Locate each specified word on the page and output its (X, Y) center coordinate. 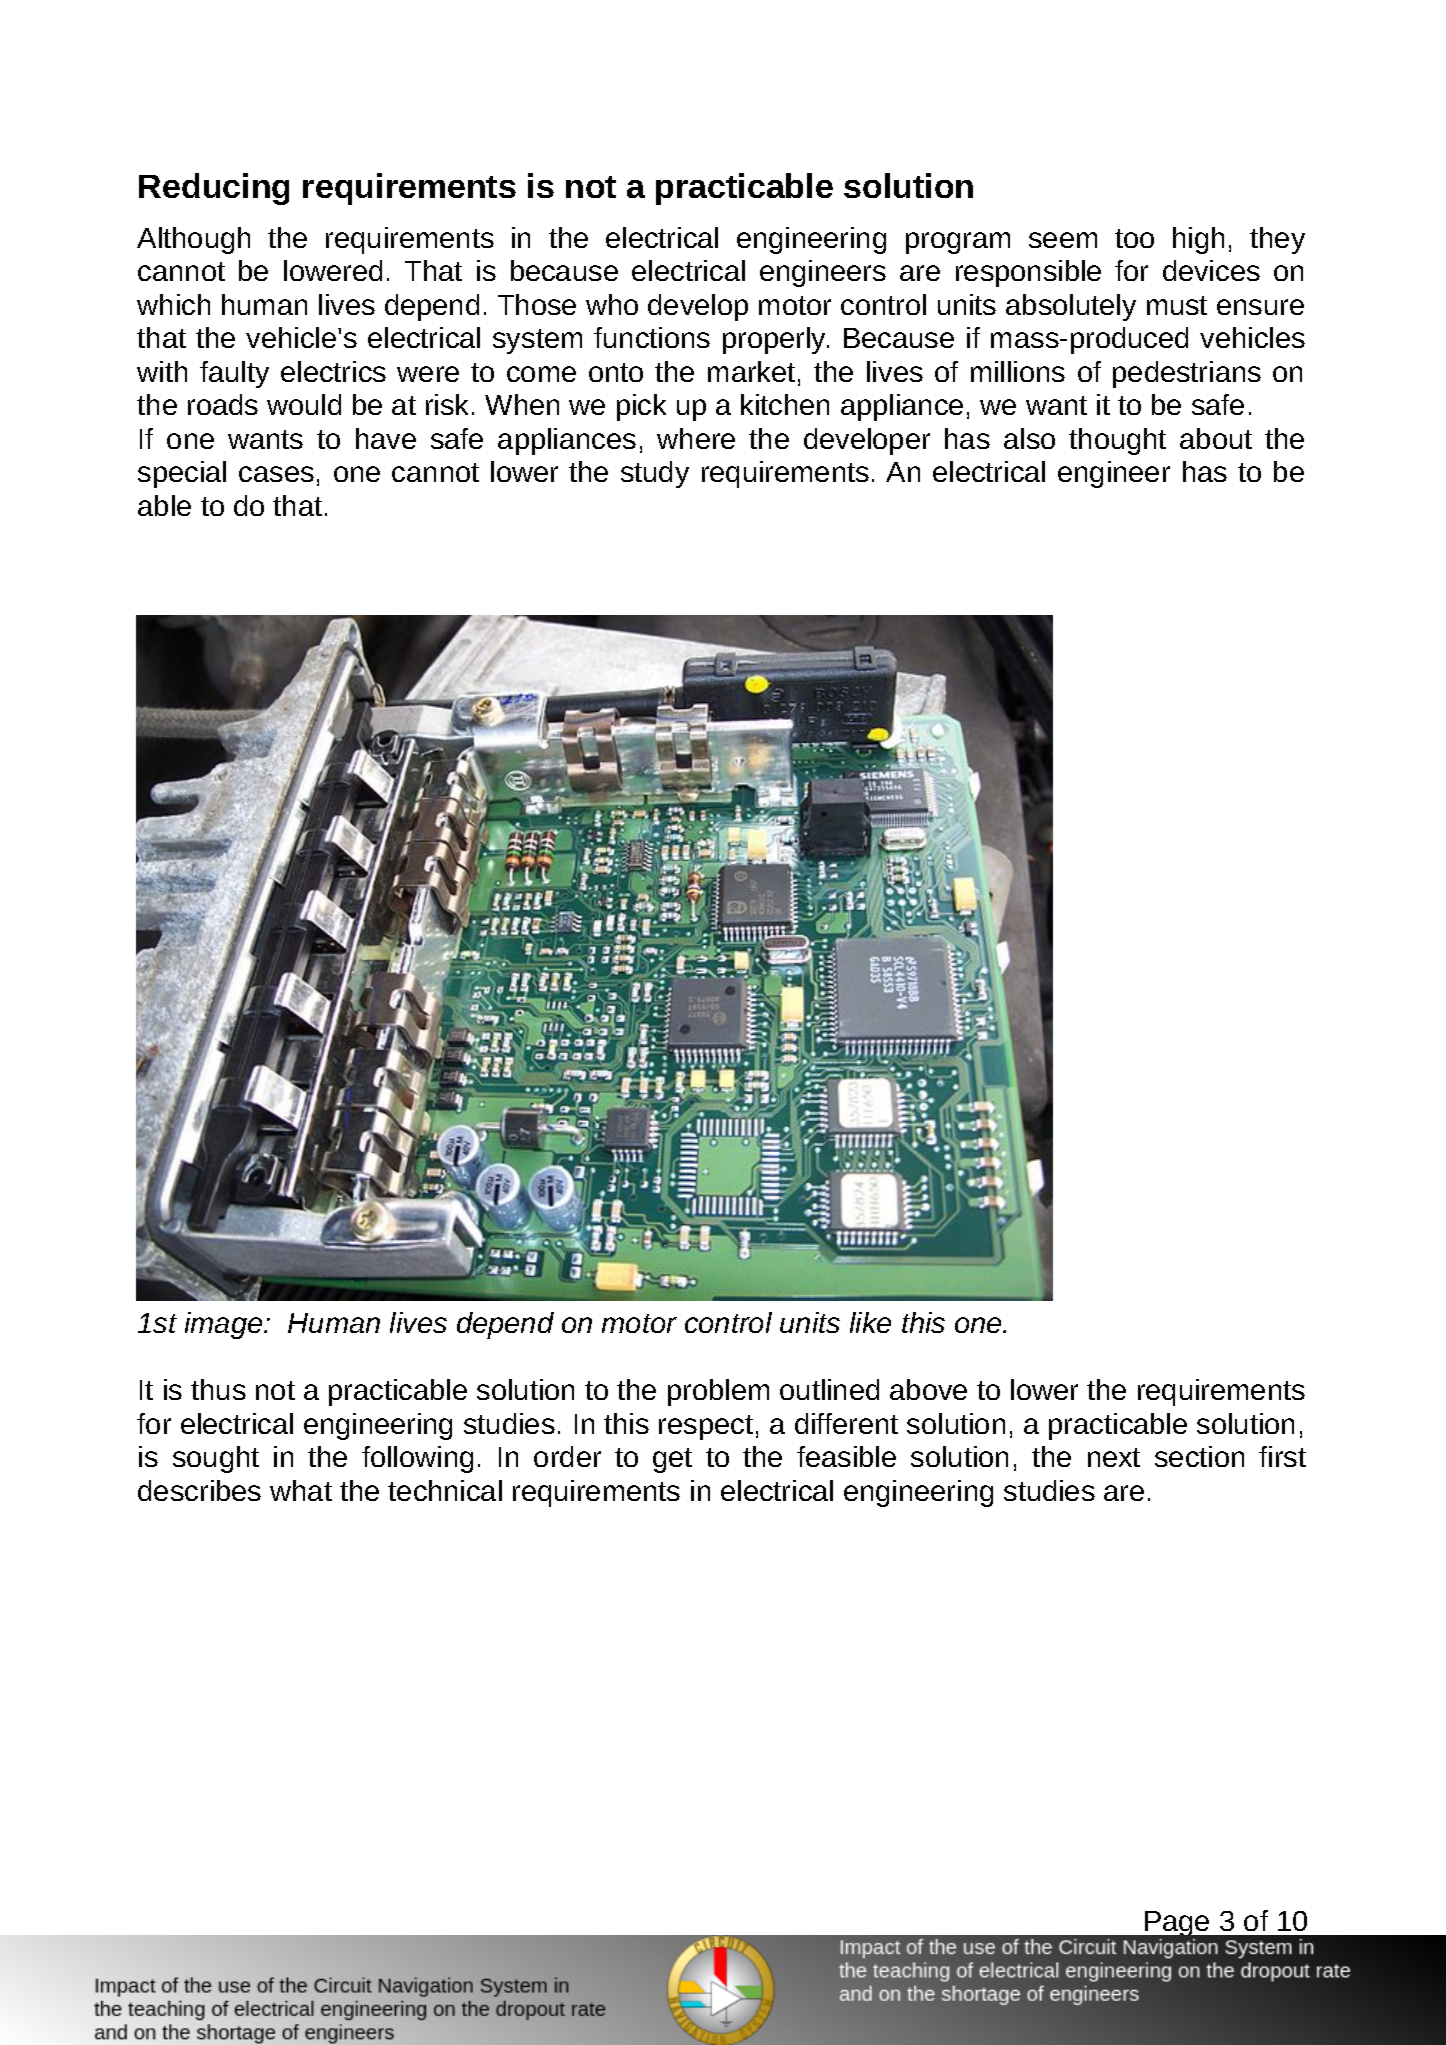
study (655, 474)
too (1134, 238)
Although (193, 240)
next (1114, 1457)
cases (276, 474)
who (612, 304)
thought (1117, 441)
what (301, 1490)
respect (706, 1427)
